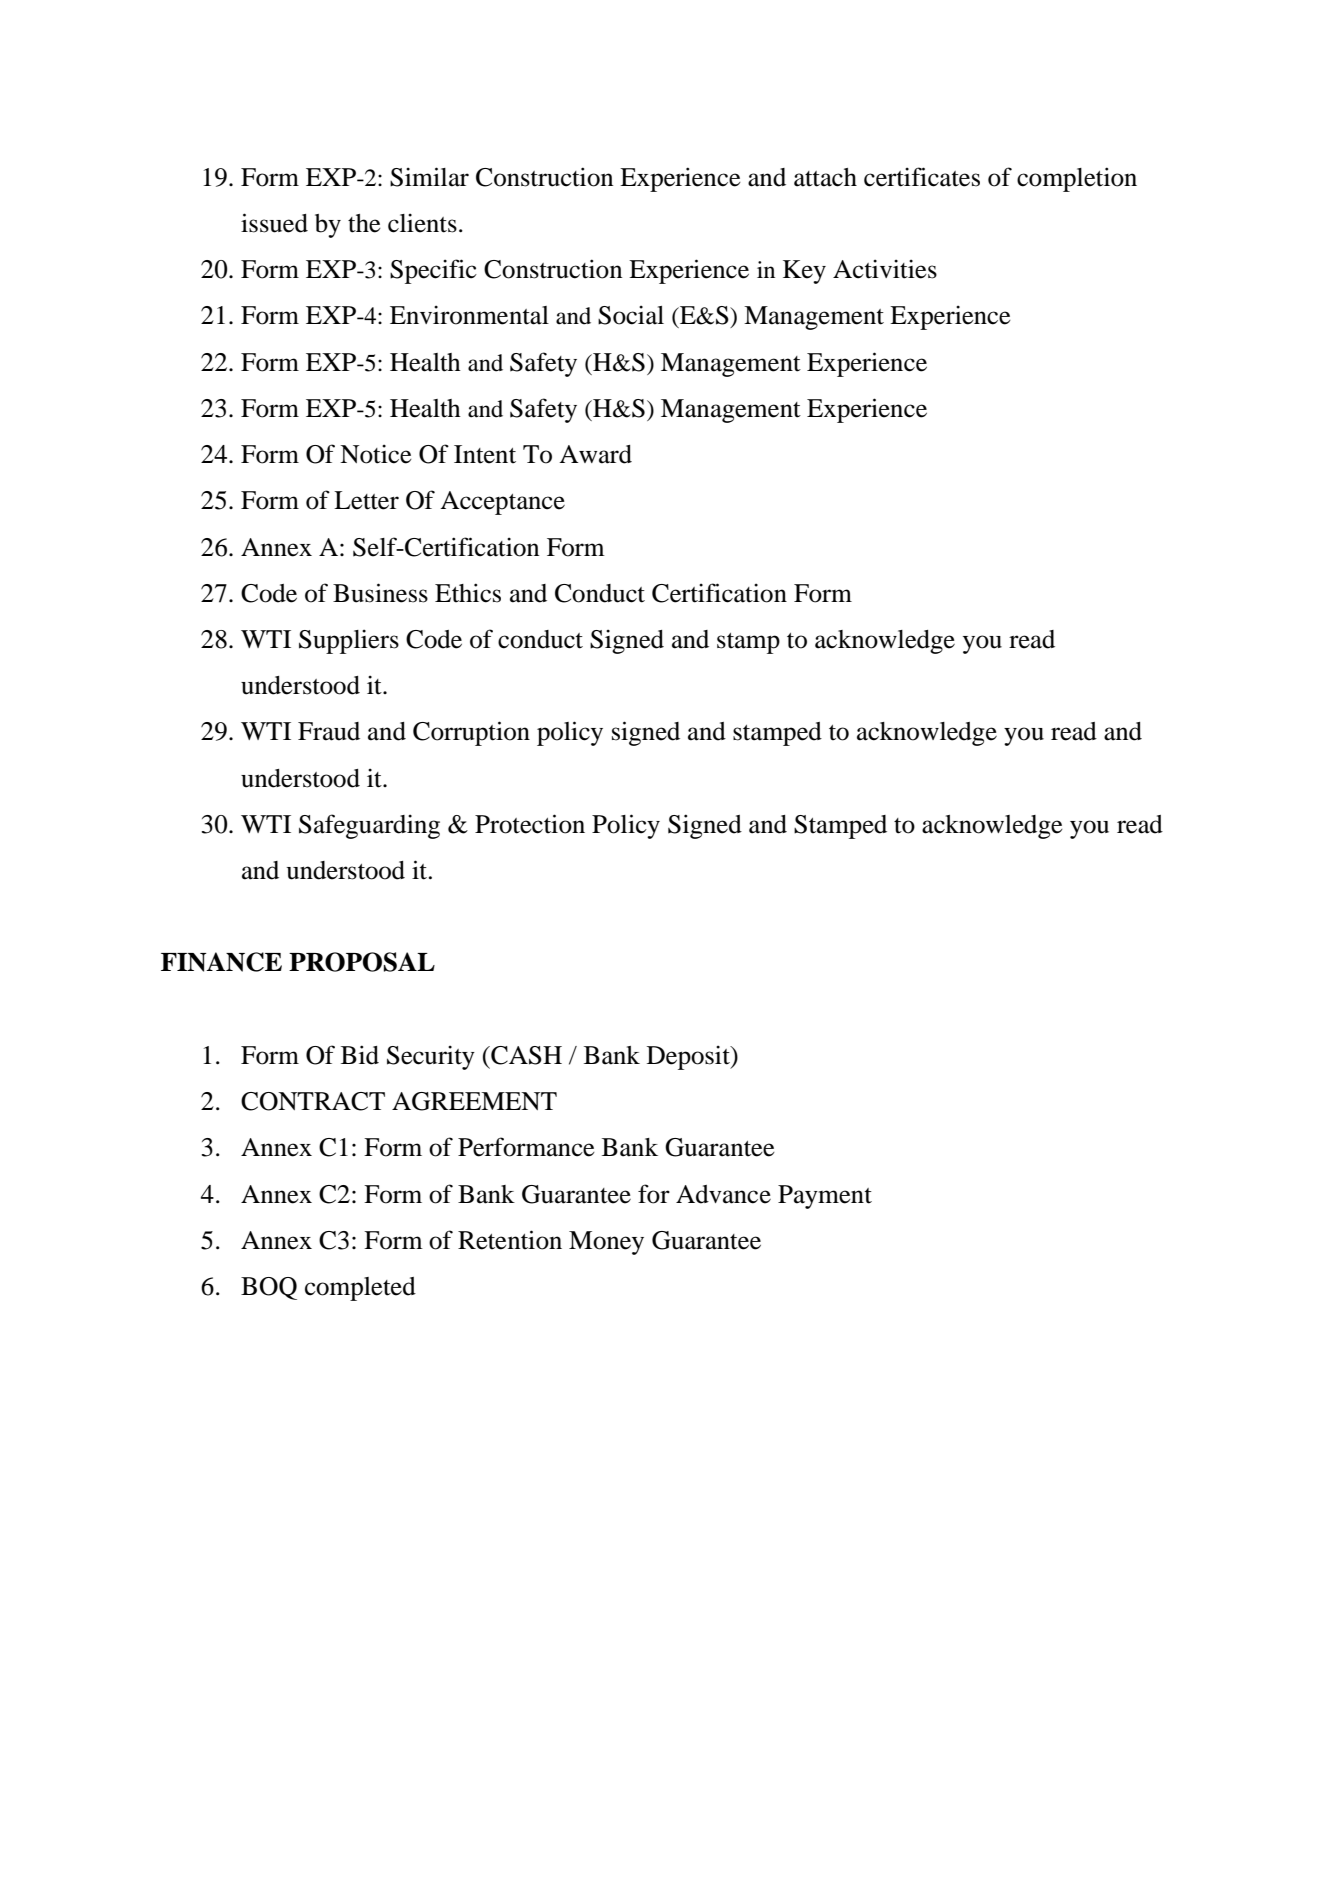  I want to click on completed, so click(360, 1289).
